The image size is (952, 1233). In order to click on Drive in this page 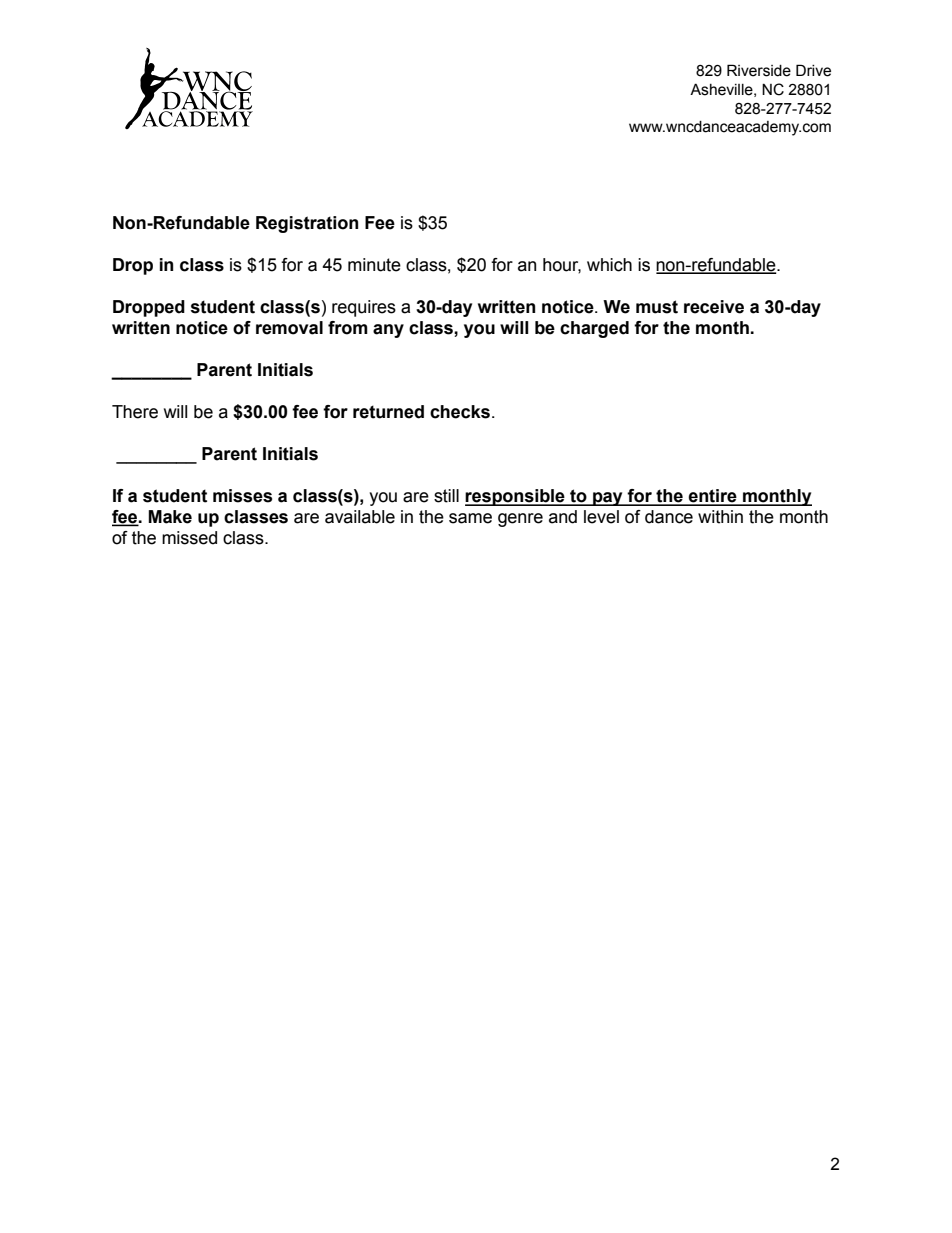, I will do `click(813, 70)`.
